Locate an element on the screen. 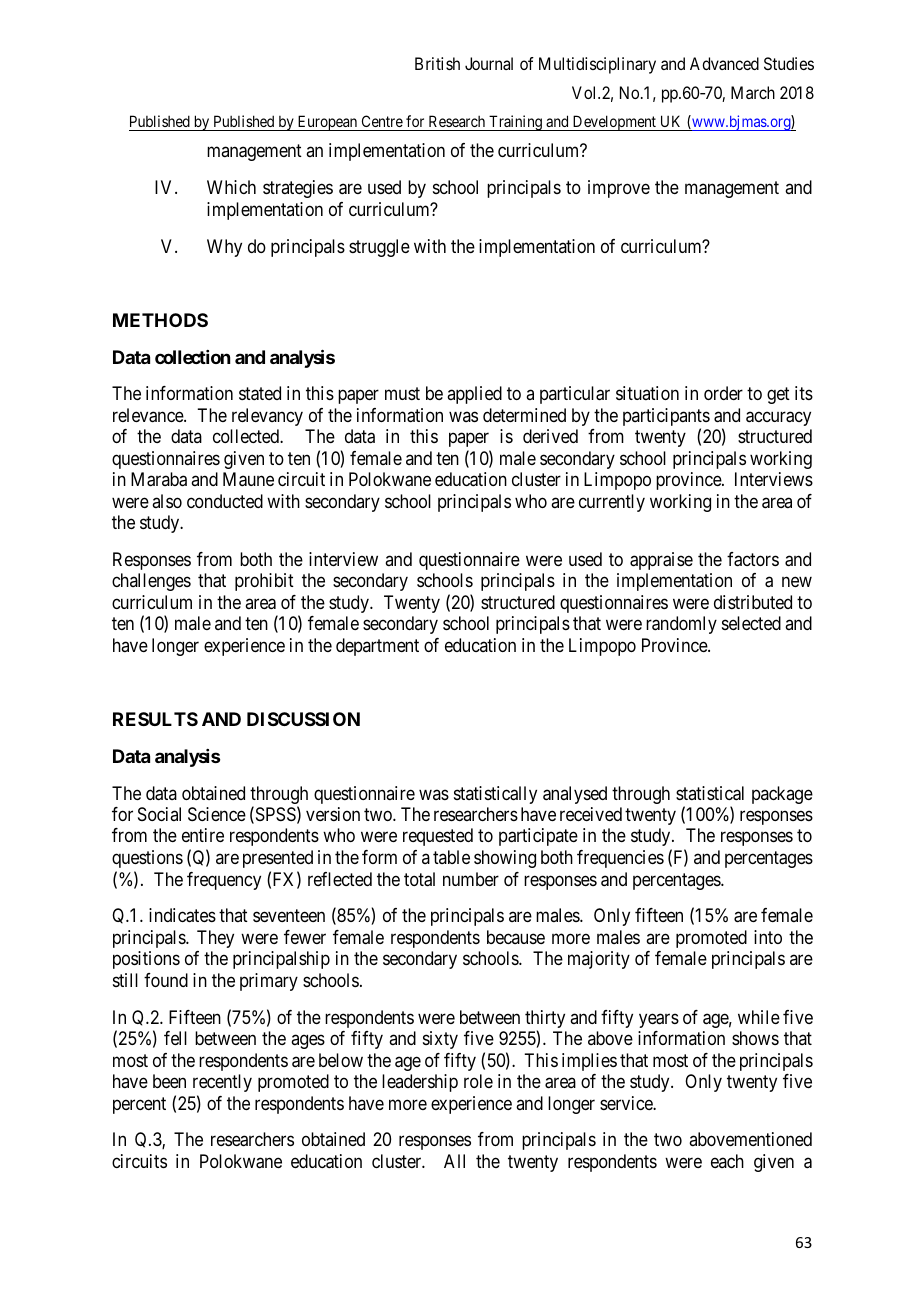  Which is located at coordinates (231, 187).
